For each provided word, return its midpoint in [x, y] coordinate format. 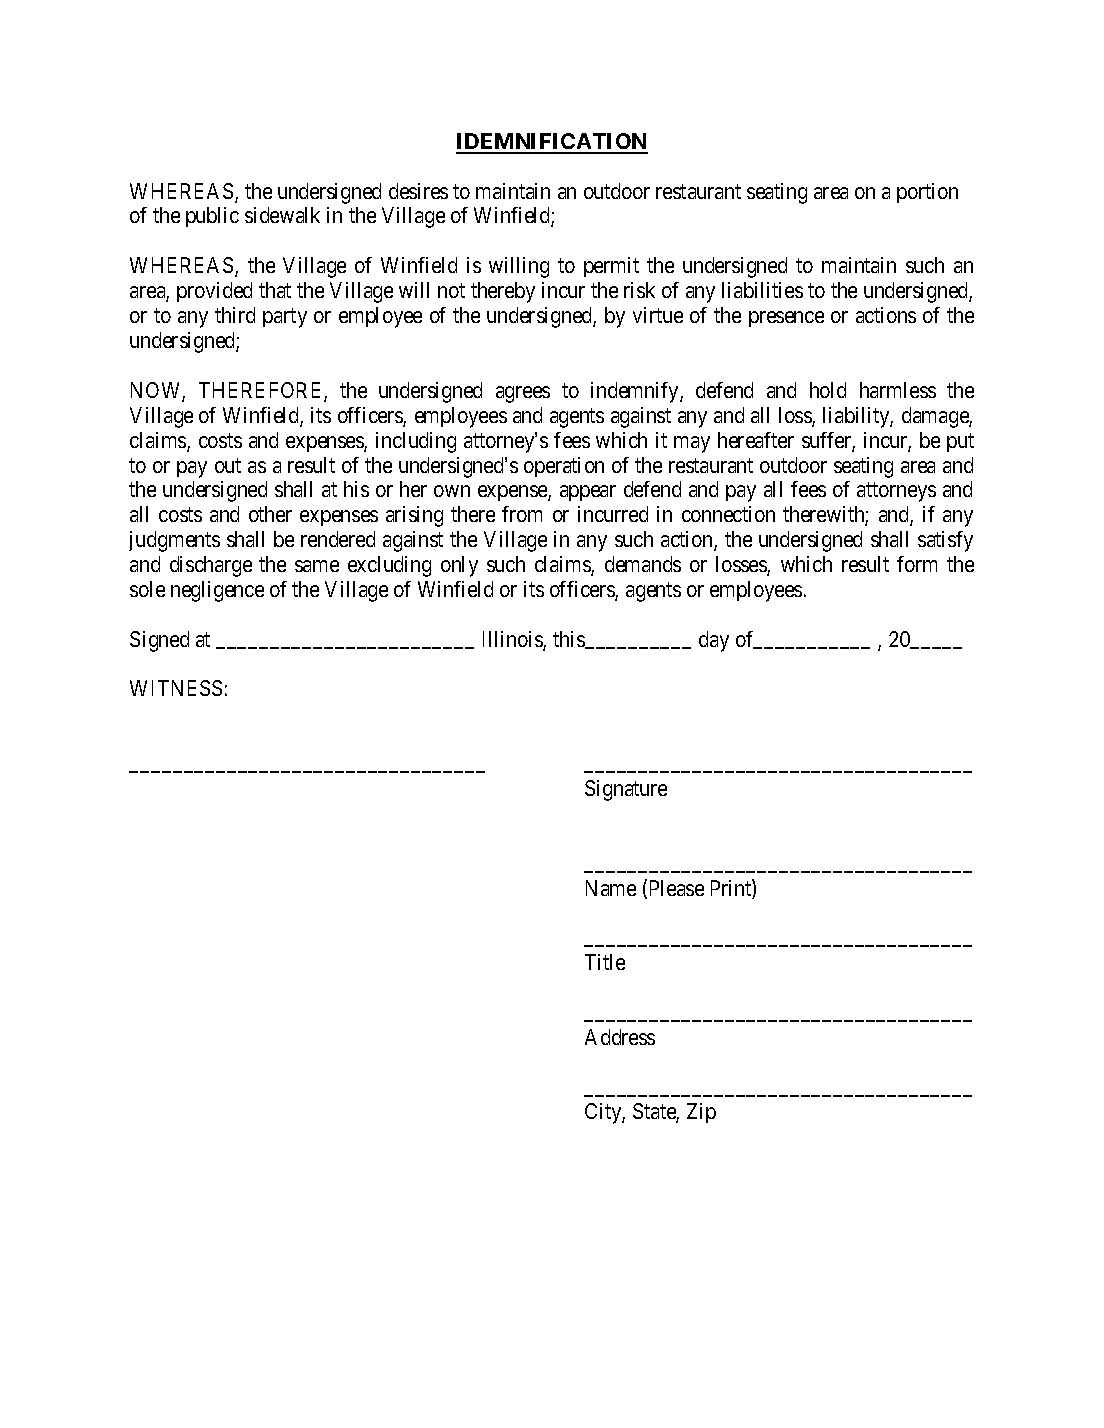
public [212, 217]
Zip [701, 1113]
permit [611, 267]
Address [620, 1037]
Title [605, 962]
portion [927, 193]
